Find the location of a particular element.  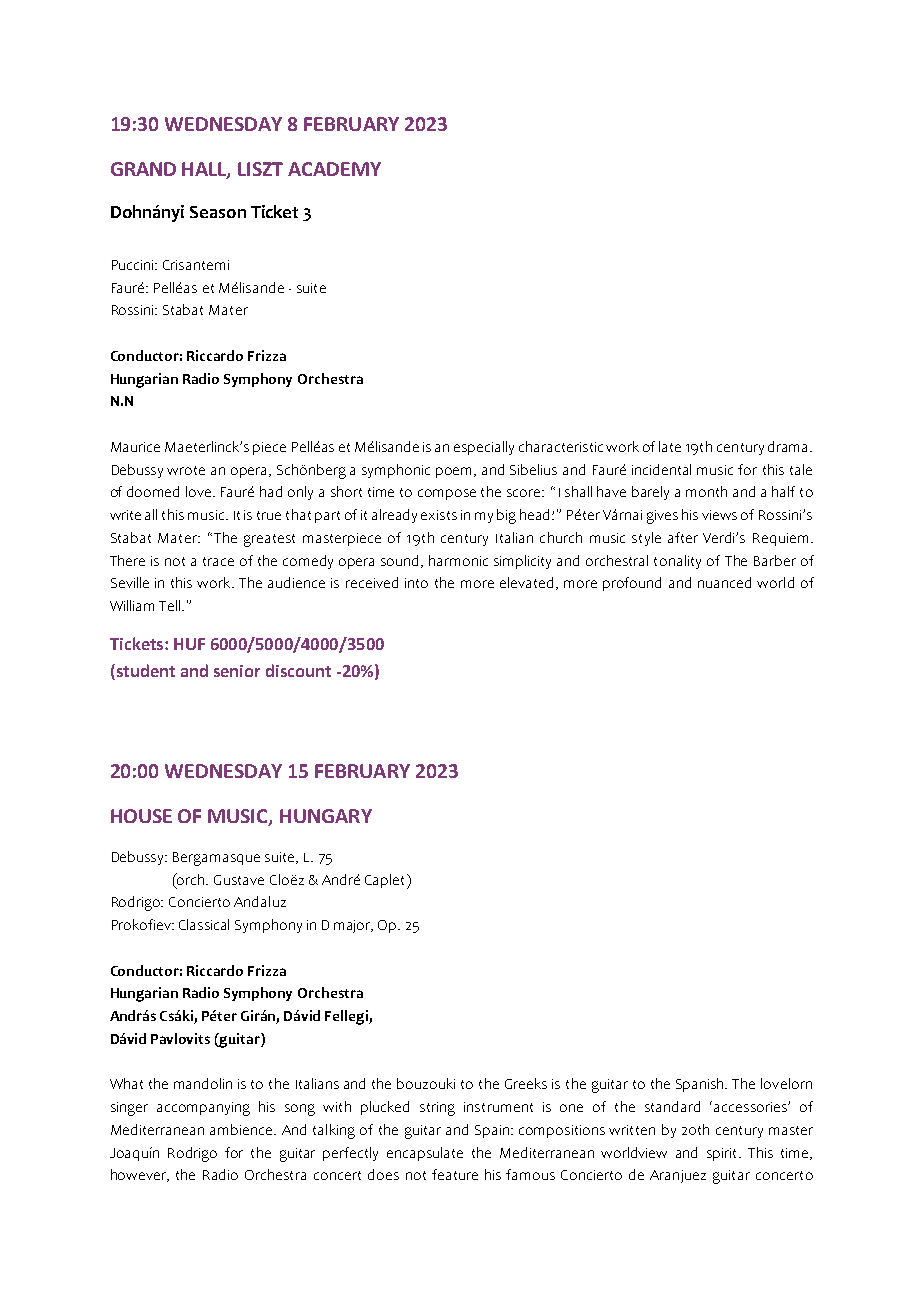

ACADEMY is located at coordinates (334, 169).
